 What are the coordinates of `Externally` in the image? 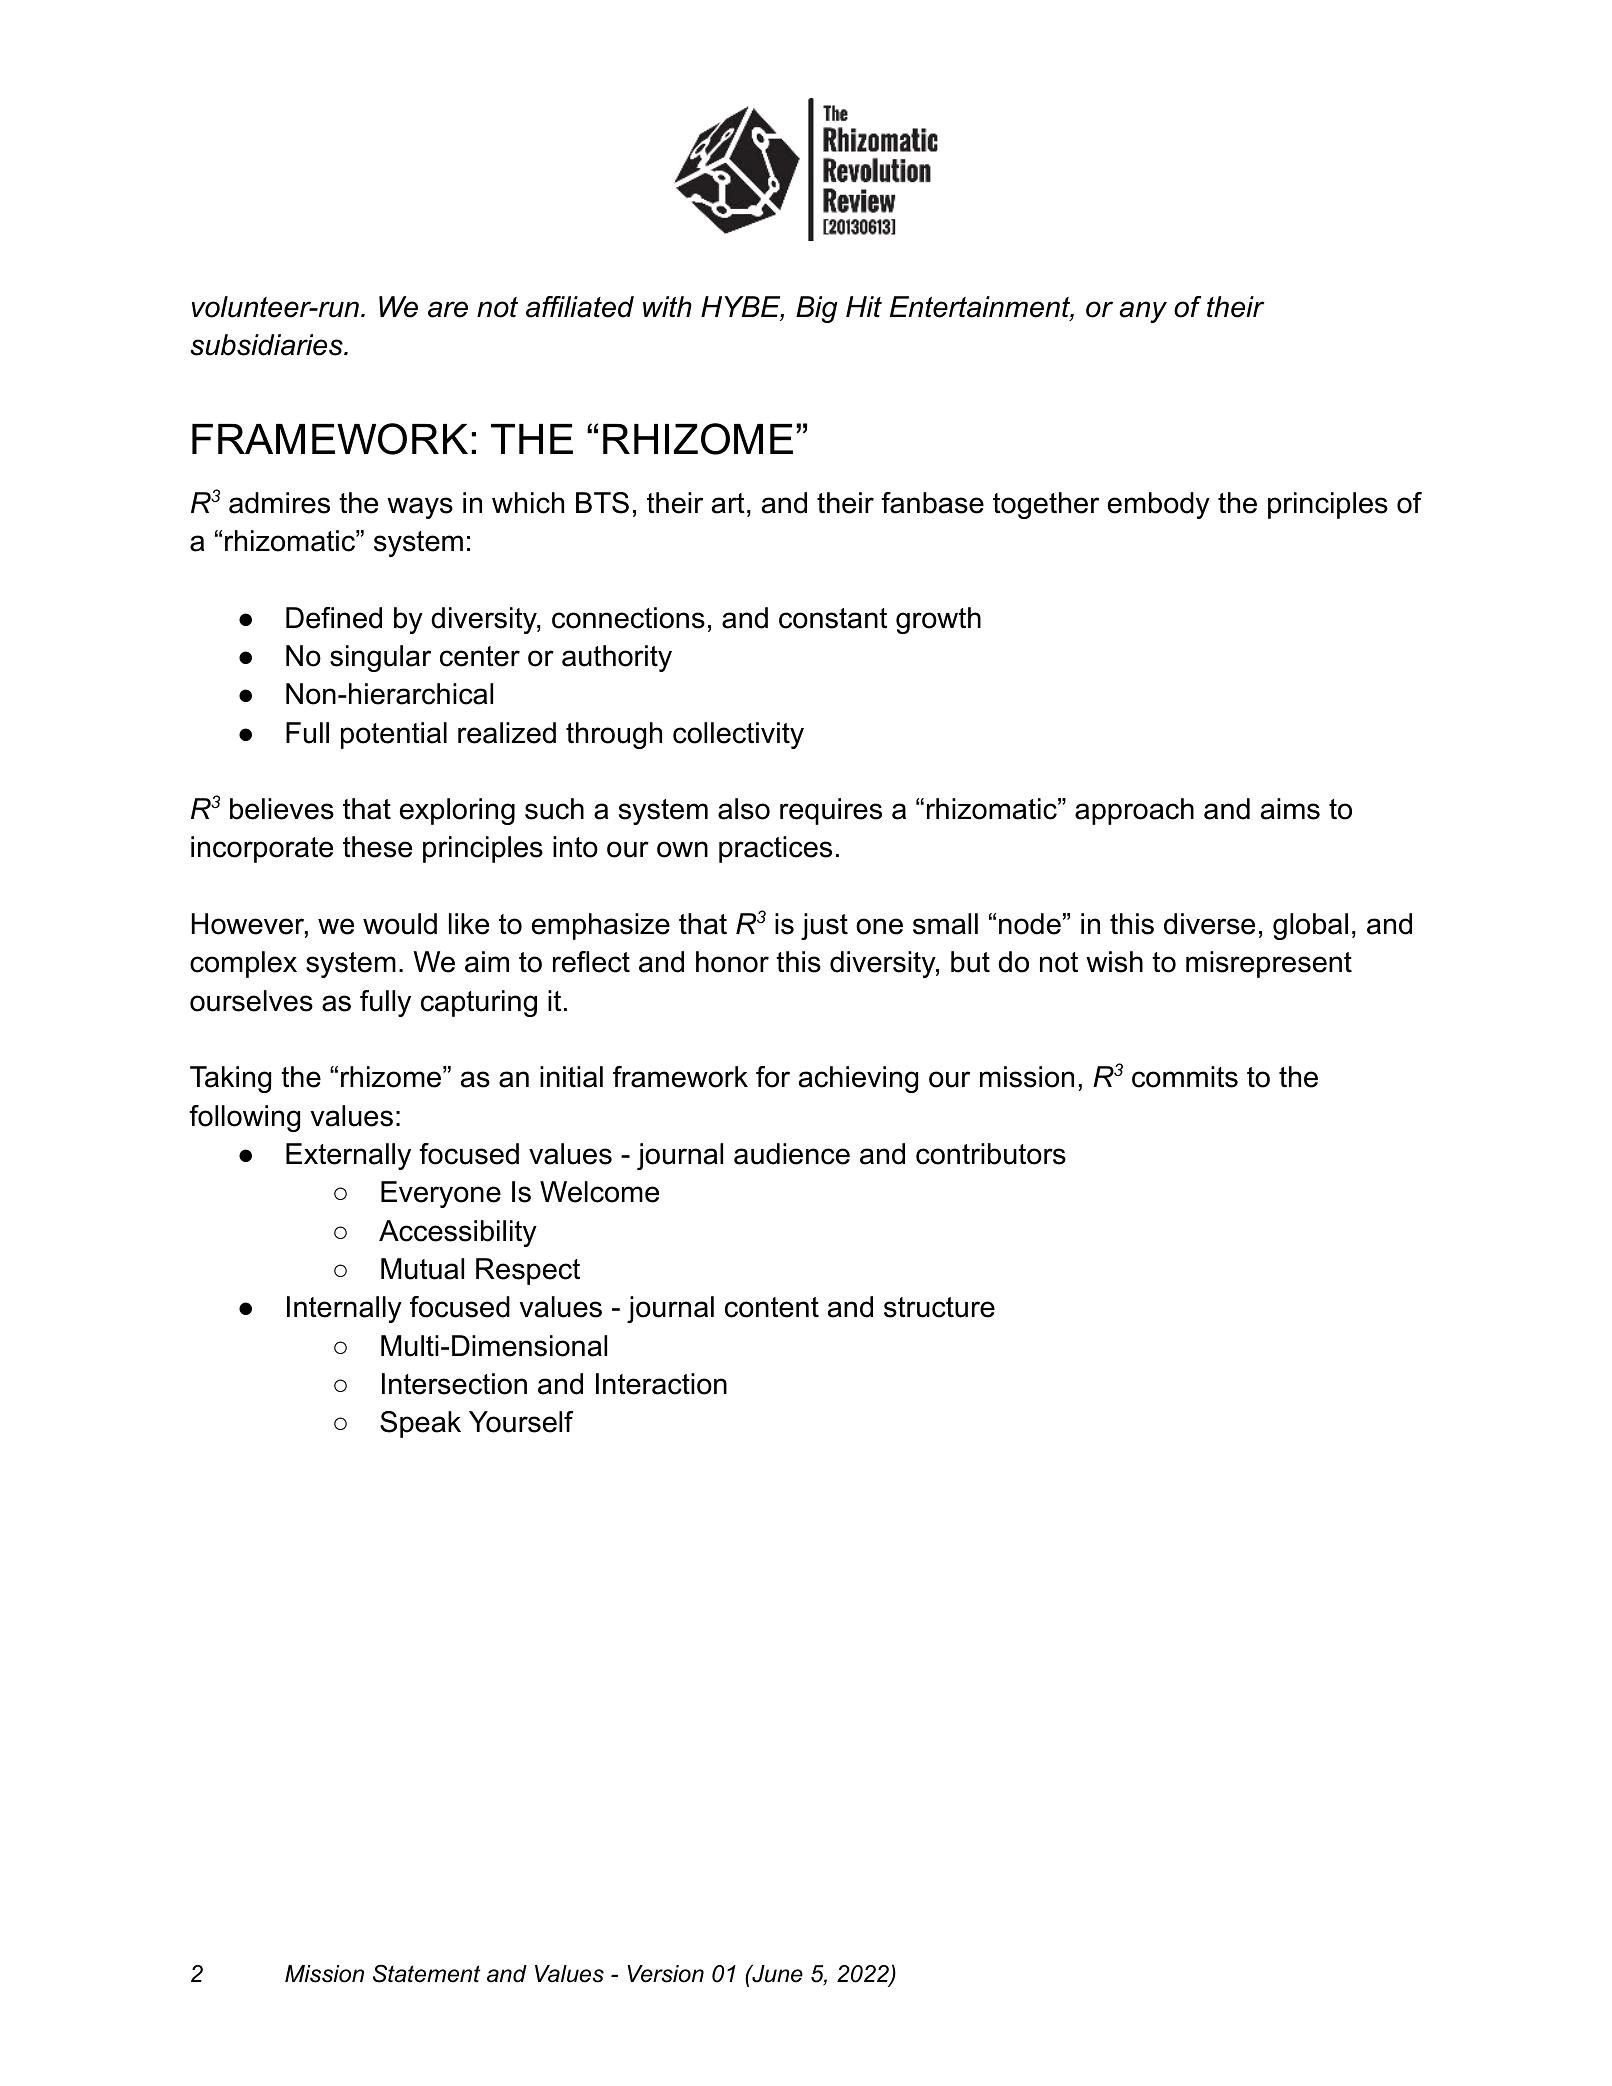 It's located at (348, 1156).
